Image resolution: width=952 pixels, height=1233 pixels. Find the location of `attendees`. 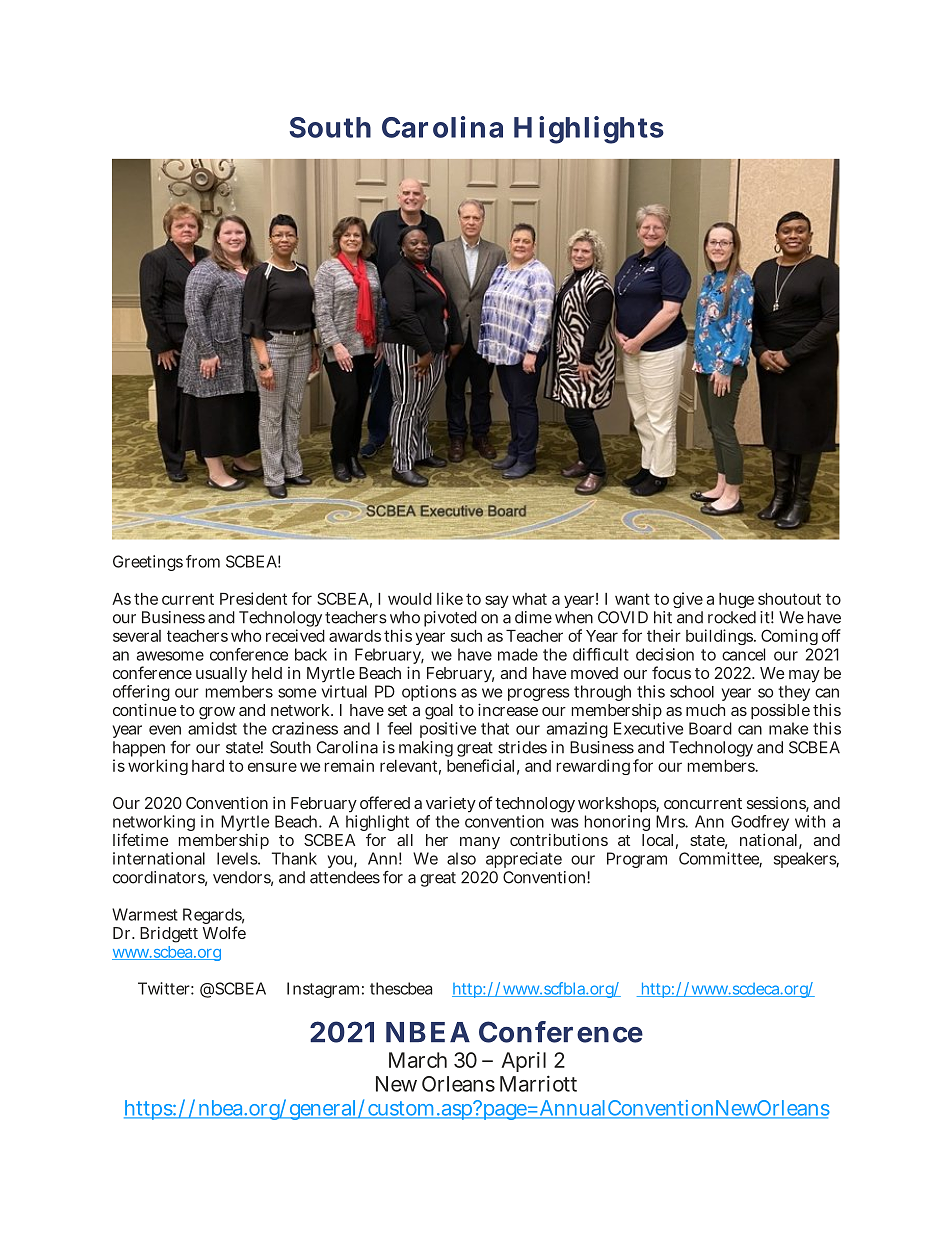

attendees is located at coordinates (345, 877).
